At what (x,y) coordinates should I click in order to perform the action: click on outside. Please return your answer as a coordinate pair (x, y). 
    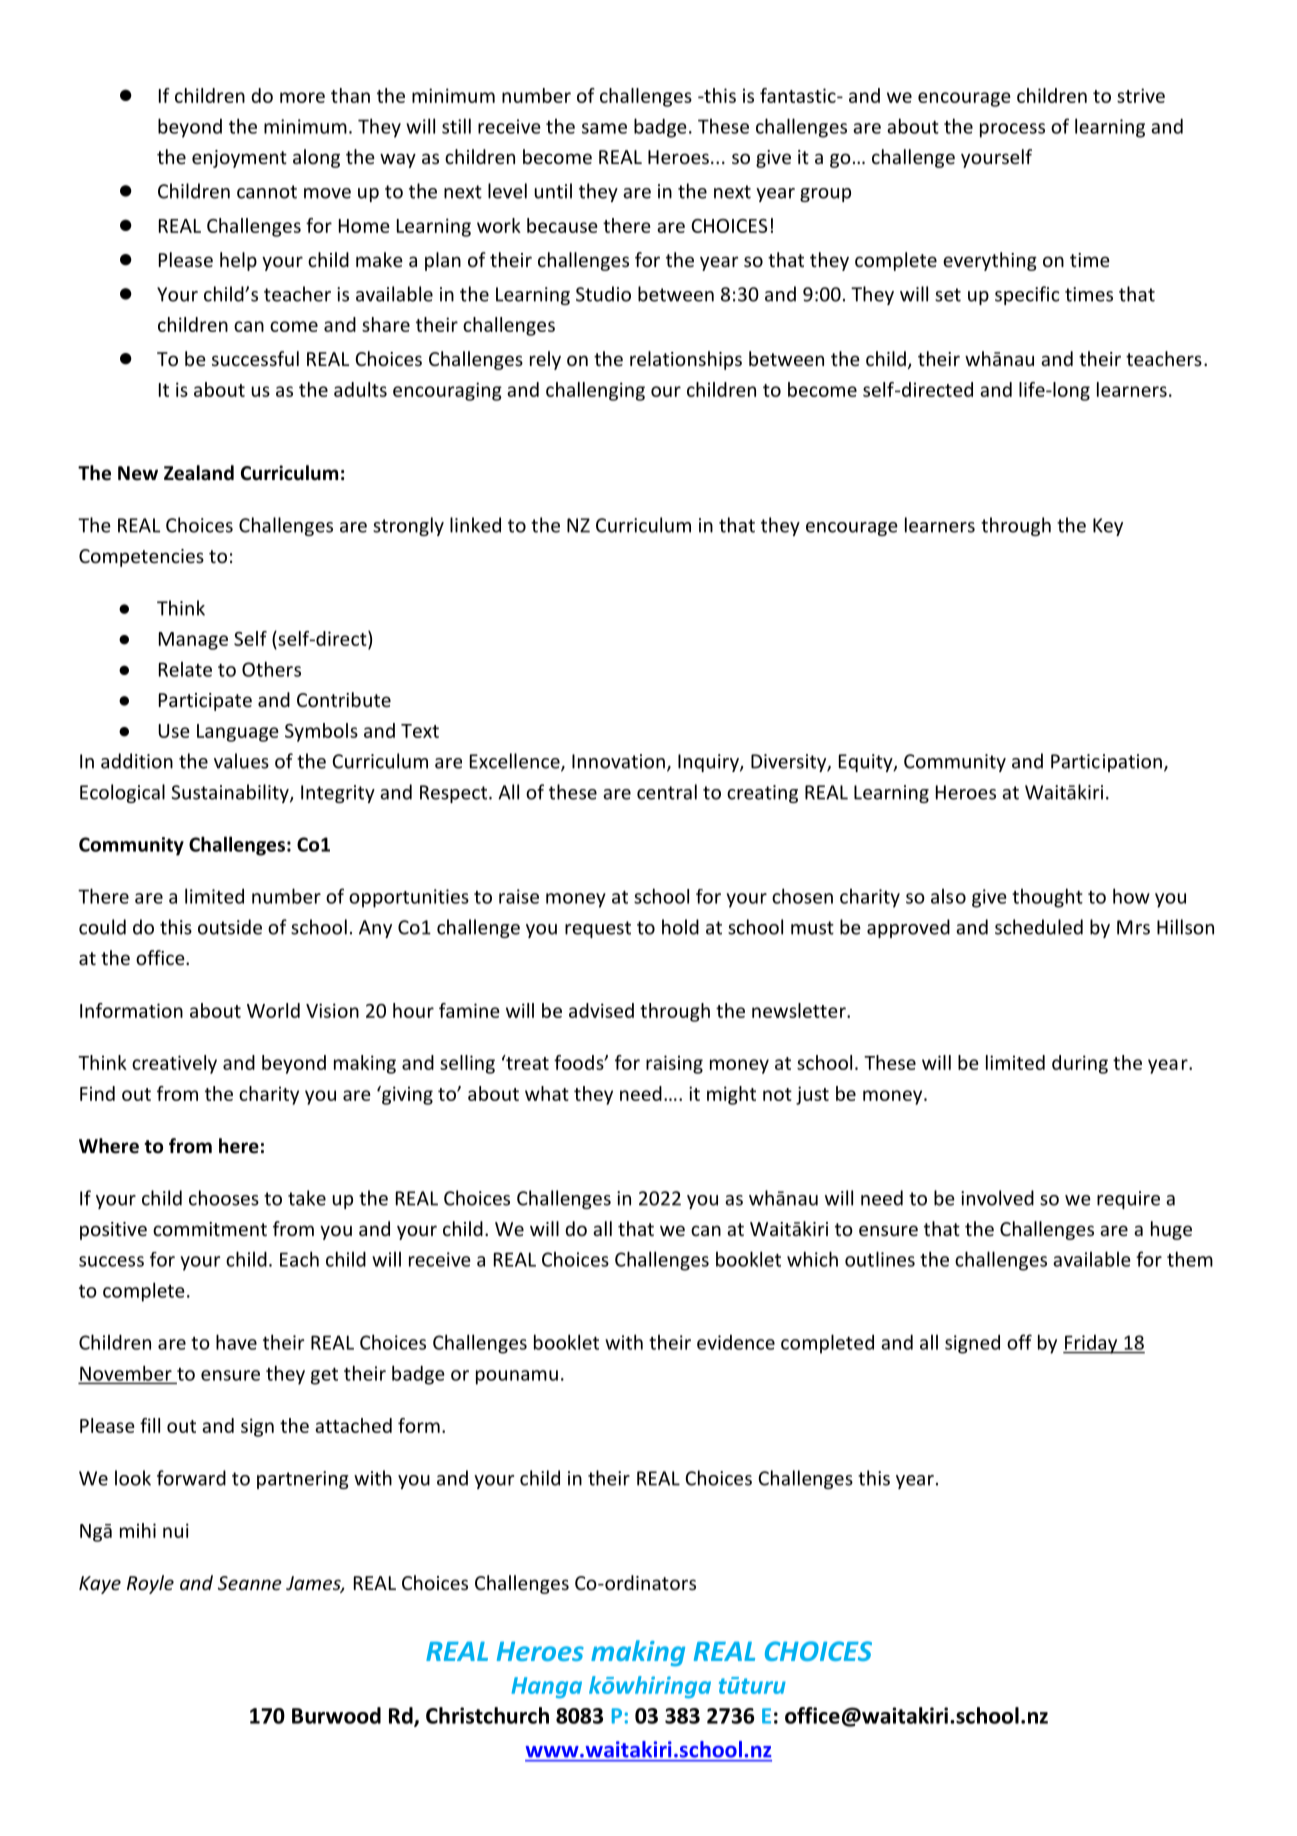
    Looking at the image, I should click on (230, 927).
